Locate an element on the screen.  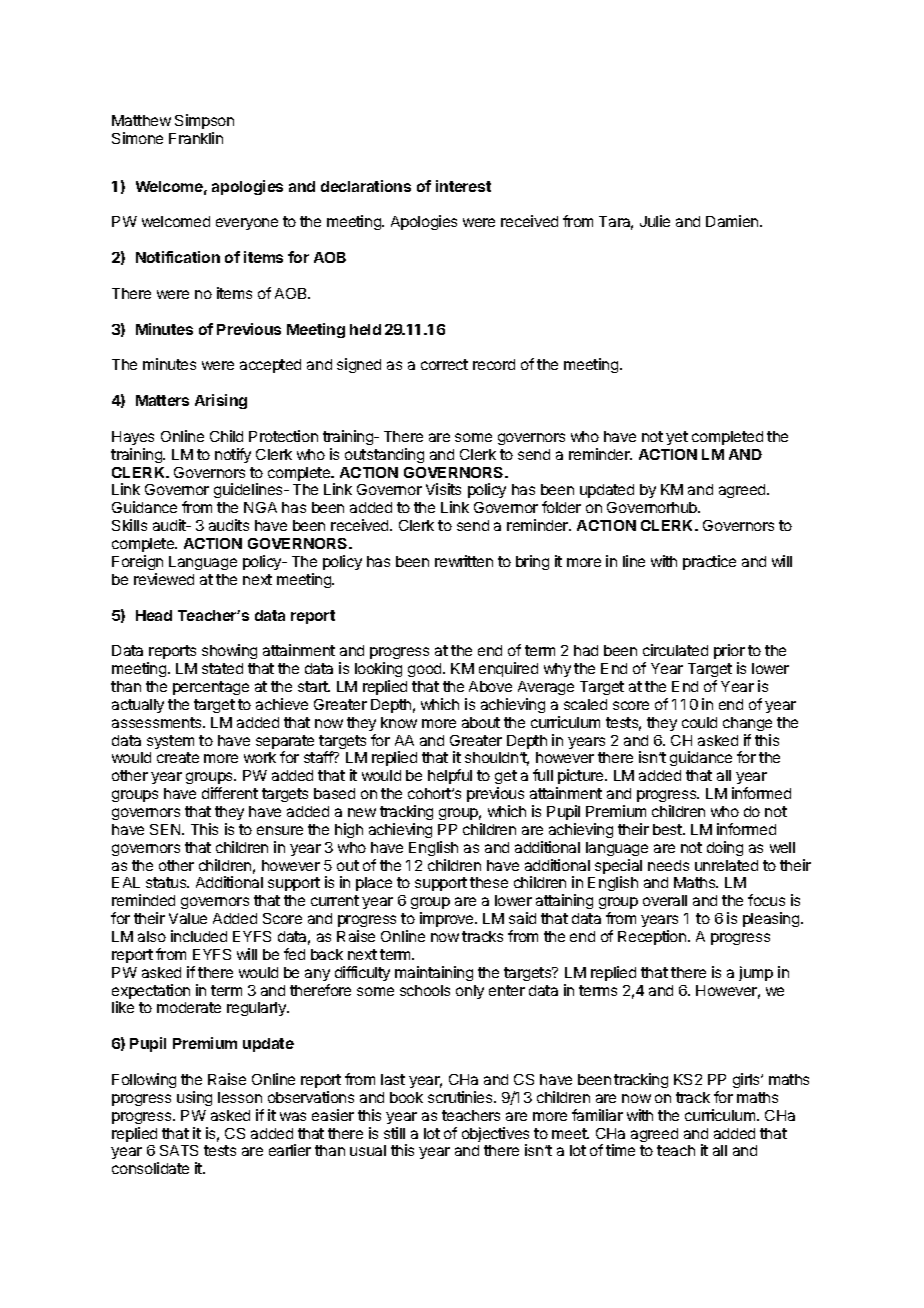
Damien is located at coordinates (733, 221).
